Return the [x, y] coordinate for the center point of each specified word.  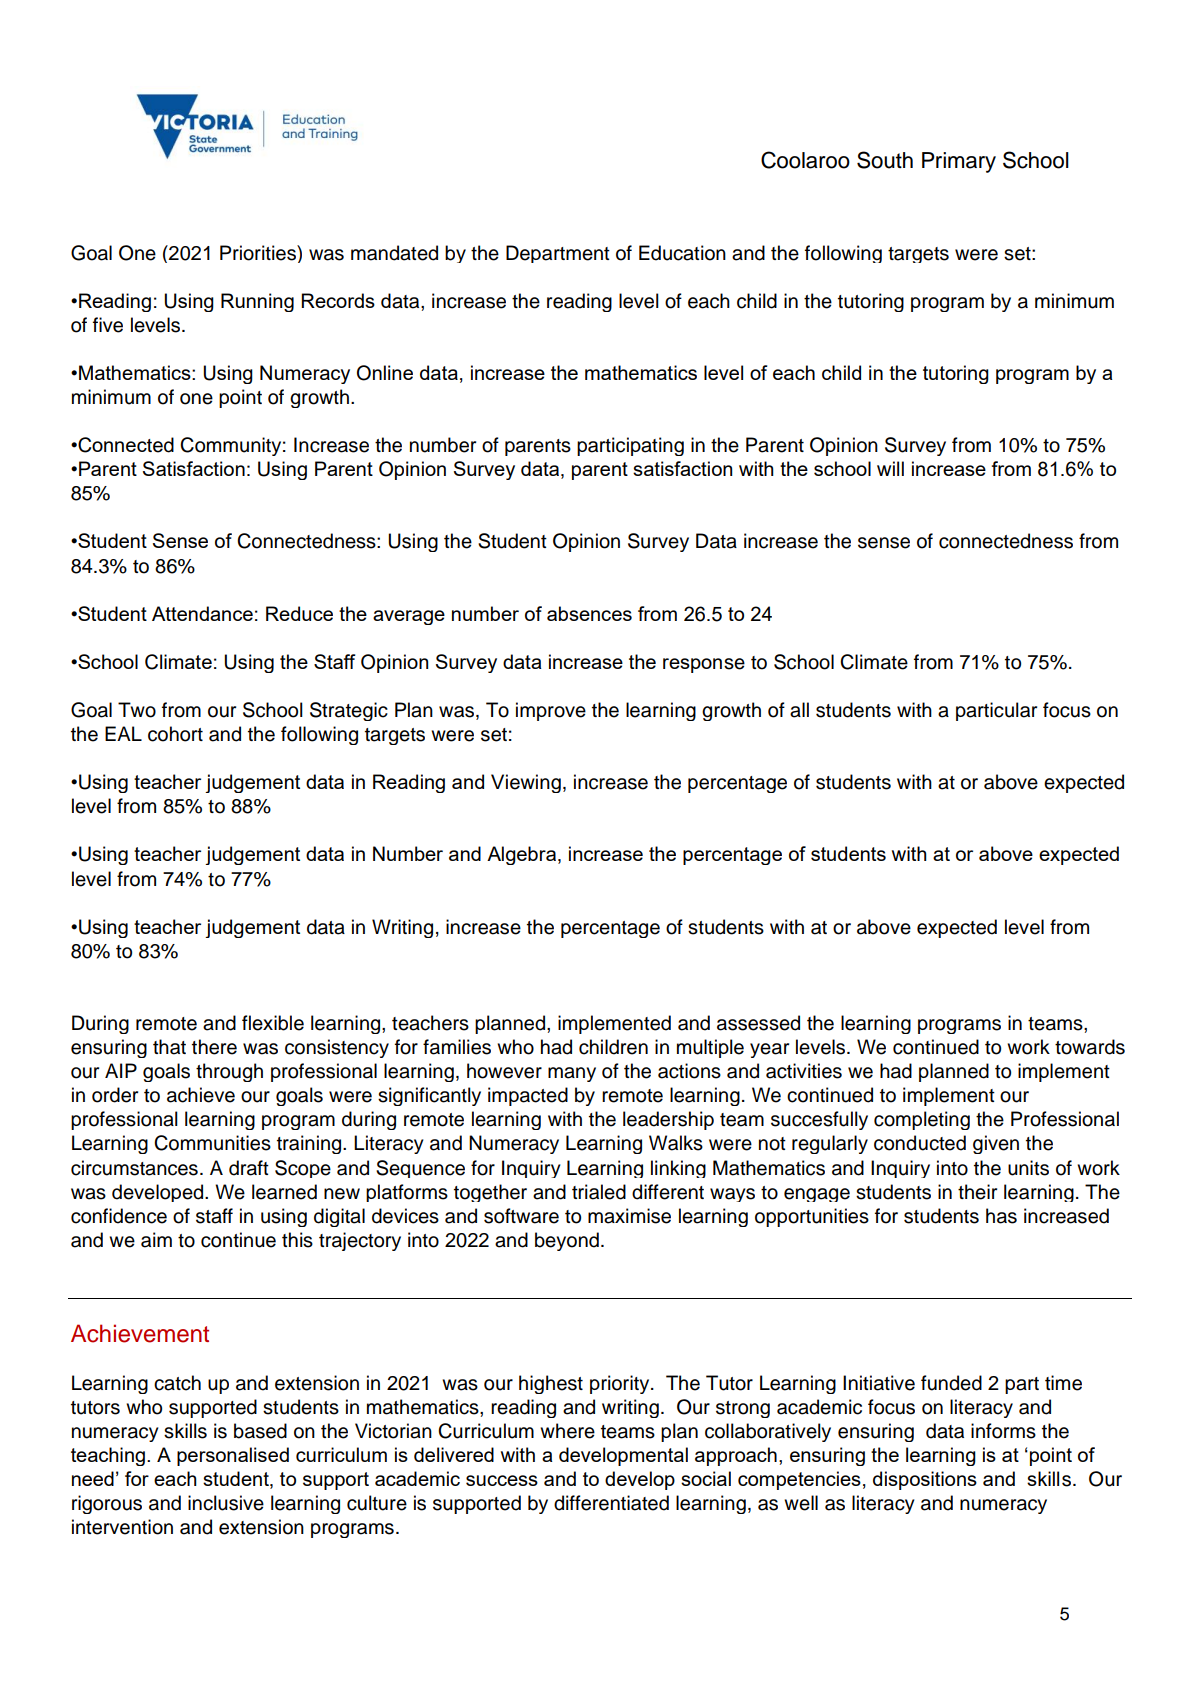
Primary [959, 162]
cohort [175, 734]
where [567, 1431]
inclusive [226, 1503]
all [799, 710]
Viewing [526, 783]
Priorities [259, 253]
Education [682, 253]
